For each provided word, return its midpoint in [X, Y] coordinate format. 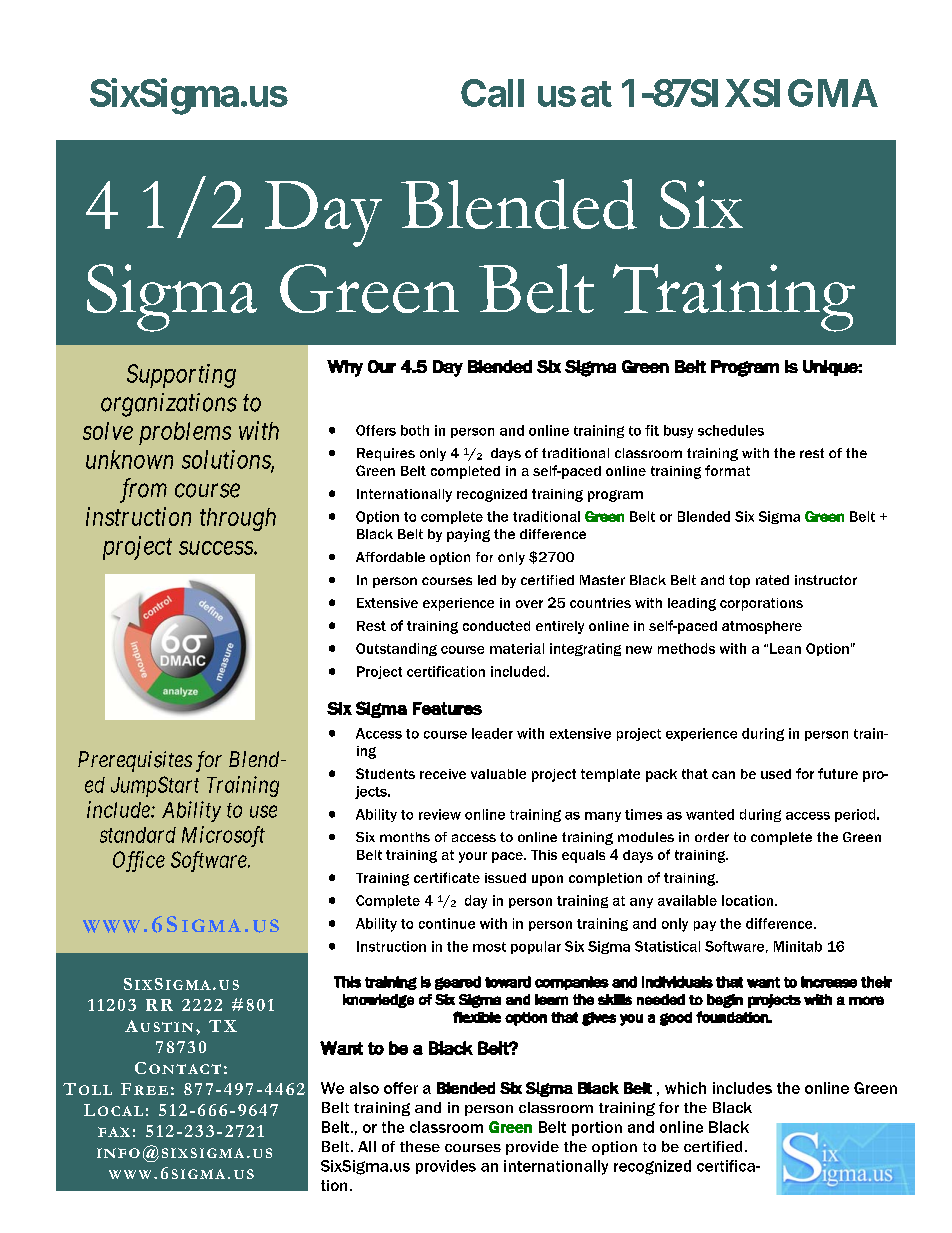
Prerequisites [135, 761]
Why [345, 368]
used [776, 774]
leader [492, 733]
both [415, 430]
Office [139, 861]
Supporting [181, 376]
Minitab [798, 946]
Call [492, 93]
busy [678, 431]
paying [468, 535]
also [364, 1088]
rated [772, 580]
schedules [731, 430]
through [238, 519]
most [489, 947]
